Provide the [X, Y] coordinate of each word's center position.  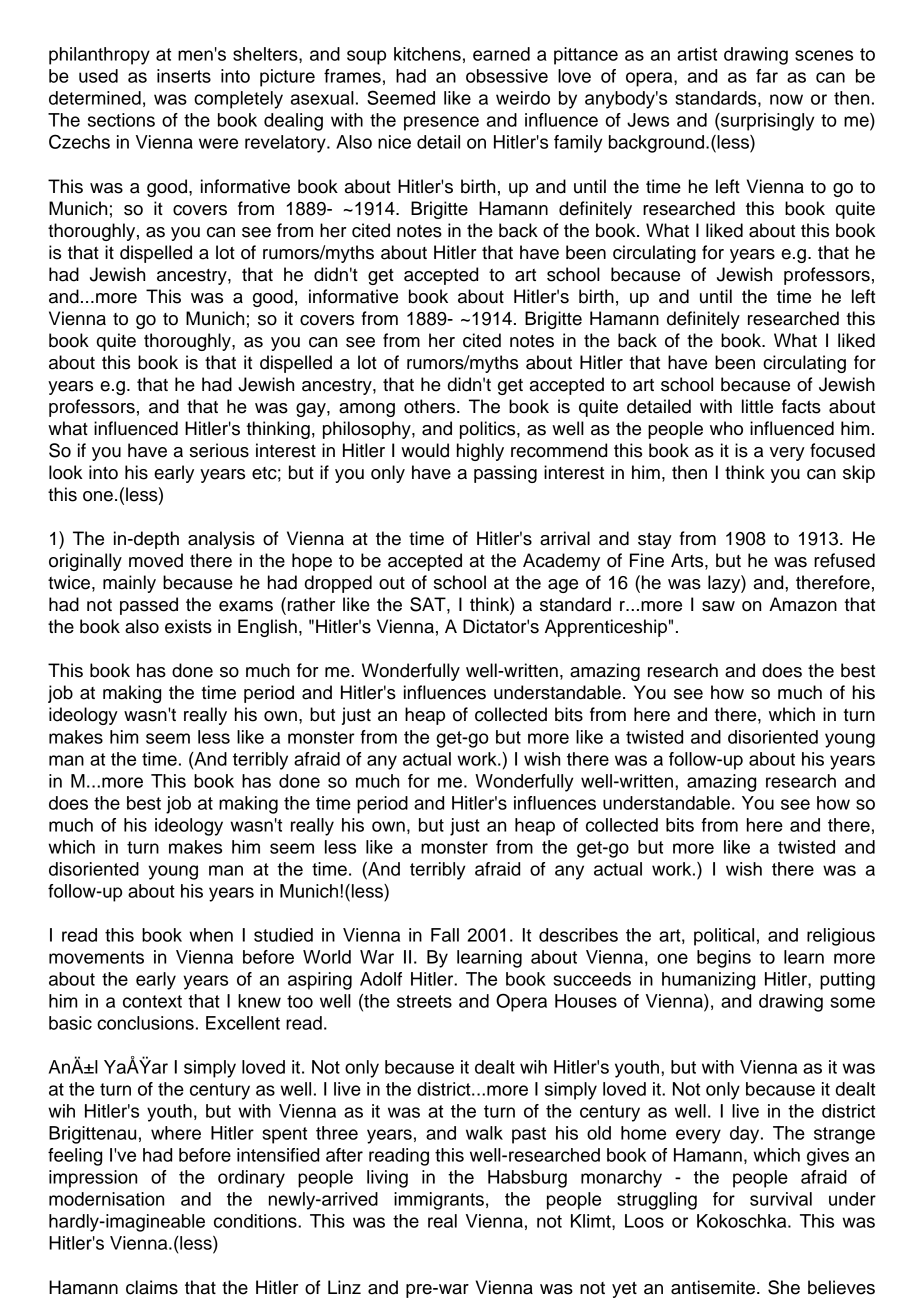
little [757, 406]
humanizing [708, 981]
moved [156, 560]
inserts [184, 76]
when [211, 935]
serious [219, 450]
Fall [445, 935]
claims [152, 1287]
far [767, 76]
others [429, 406]
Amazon [803, 604]
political [724, 937]
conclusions [145, 1023]
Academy [561, 562]
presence [441, 123]
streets [424, 1001]
